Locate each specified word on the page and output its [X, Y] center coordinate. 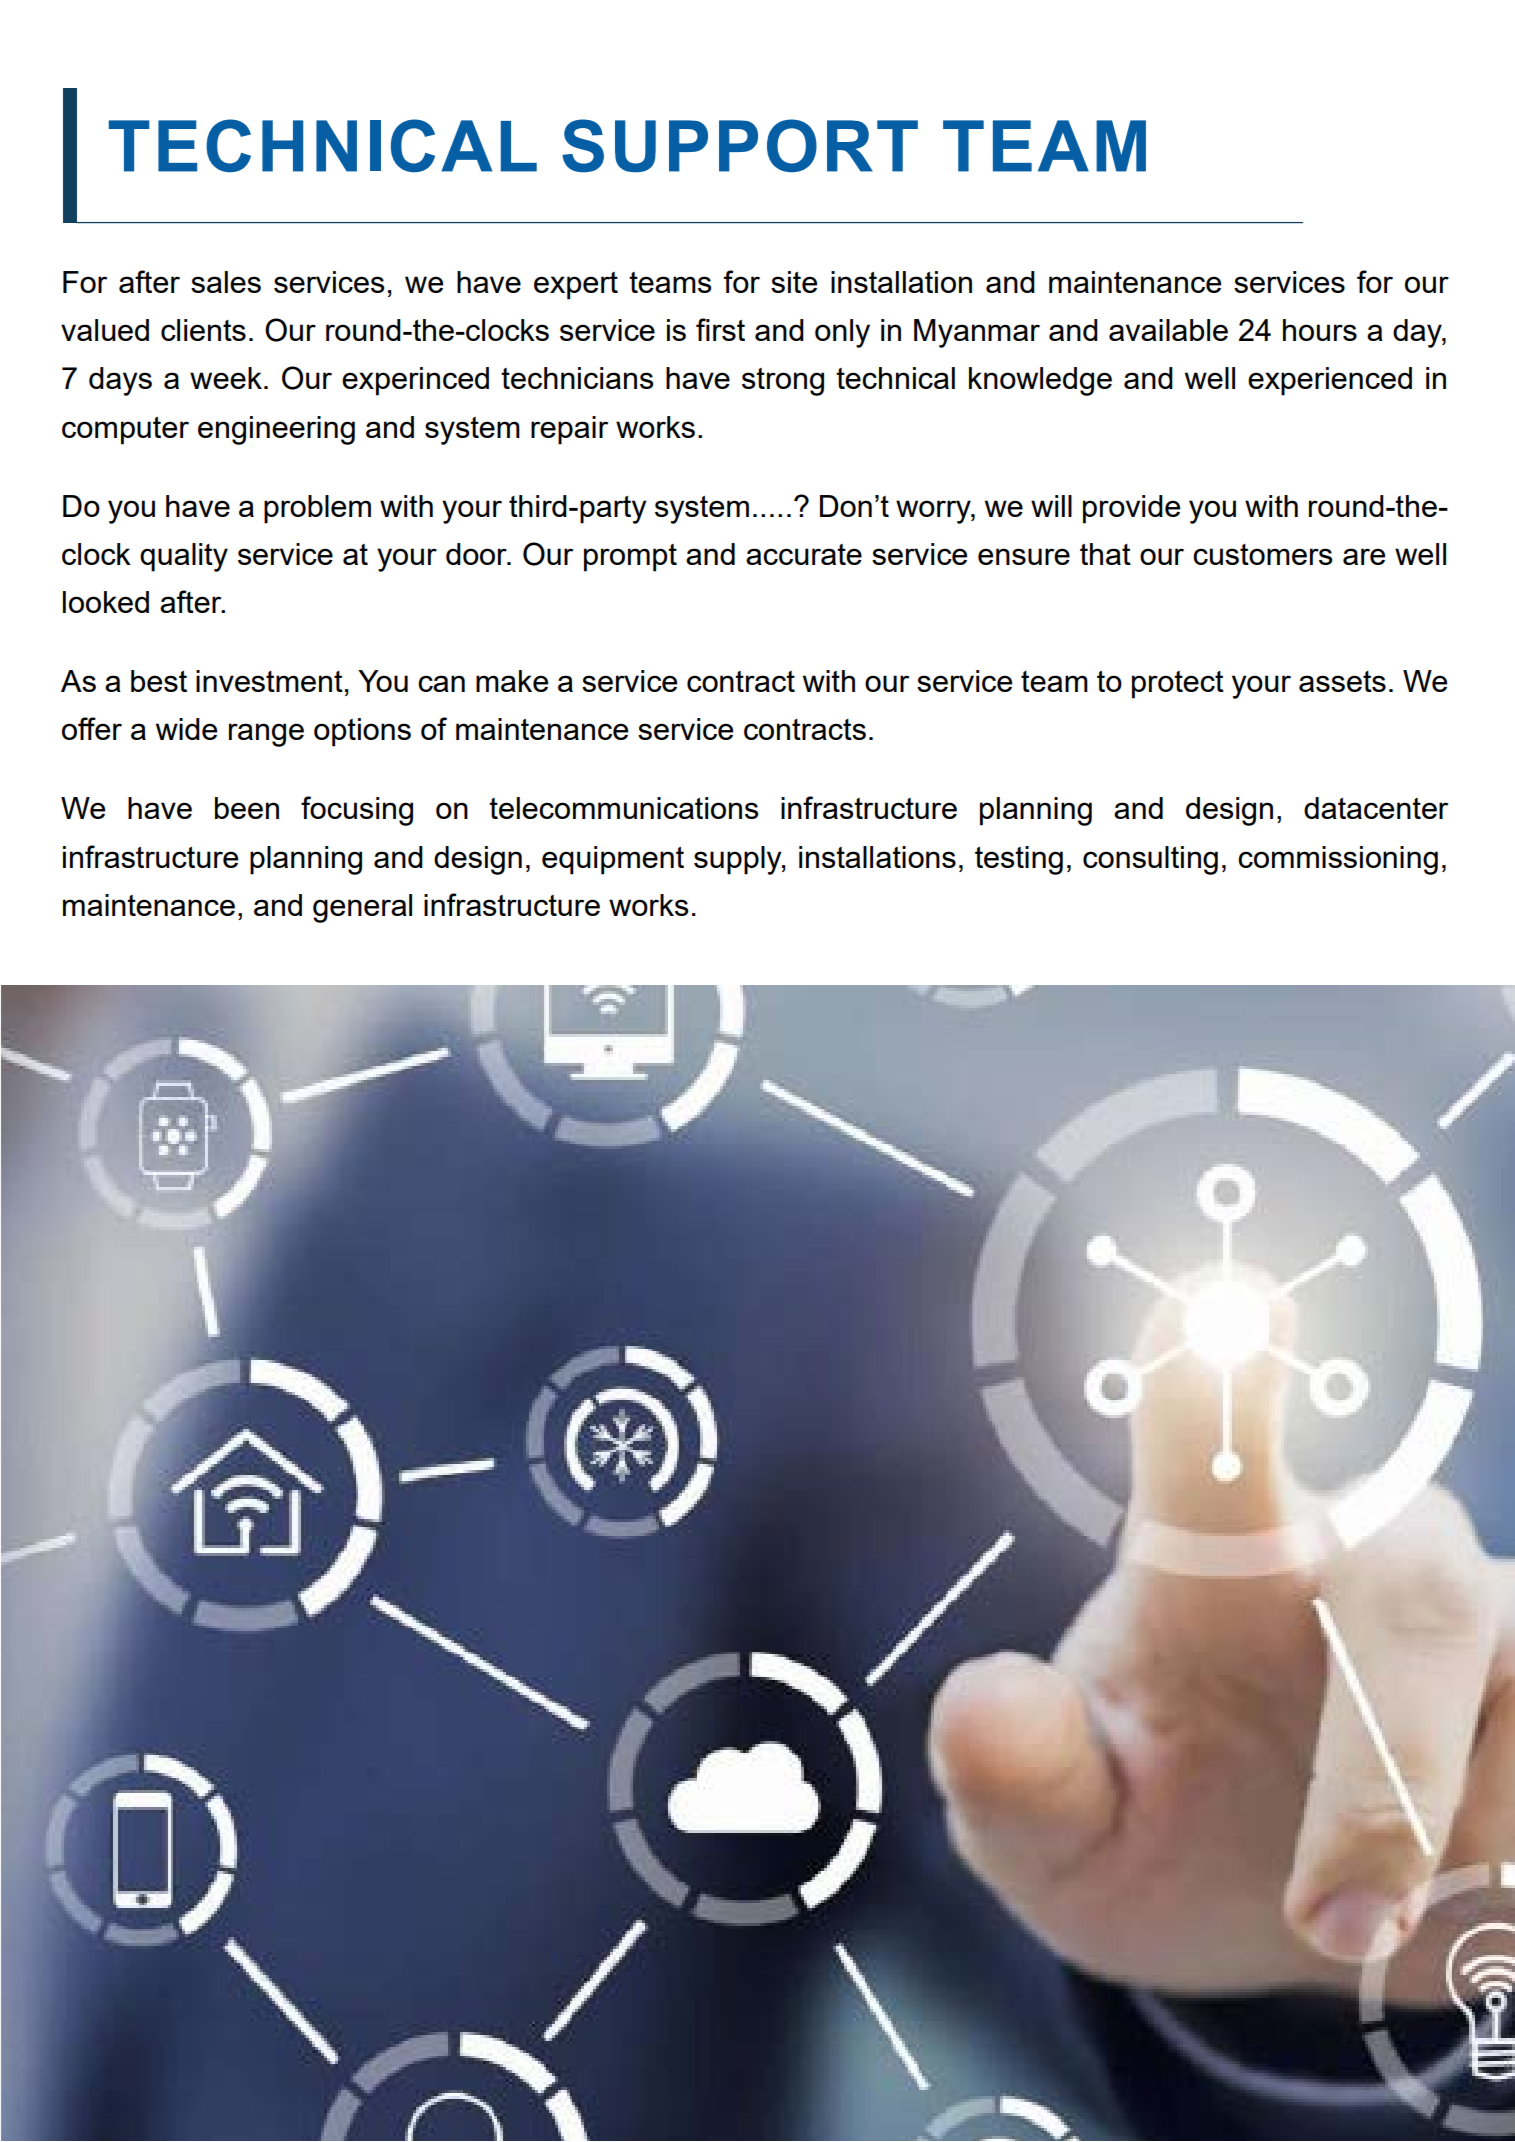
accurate [804, 554]
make [512, 681]
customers [1262, 554]
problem [317, 509]
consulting [1150, 860]
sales [226, 282]
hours [1320, 330]
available [1168, 330]
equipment [613, 860]
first [720, 329]
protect [1178, 685]
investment [269, 681]
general [362, 908]
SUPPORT [740, 146]
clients [203, 330]
